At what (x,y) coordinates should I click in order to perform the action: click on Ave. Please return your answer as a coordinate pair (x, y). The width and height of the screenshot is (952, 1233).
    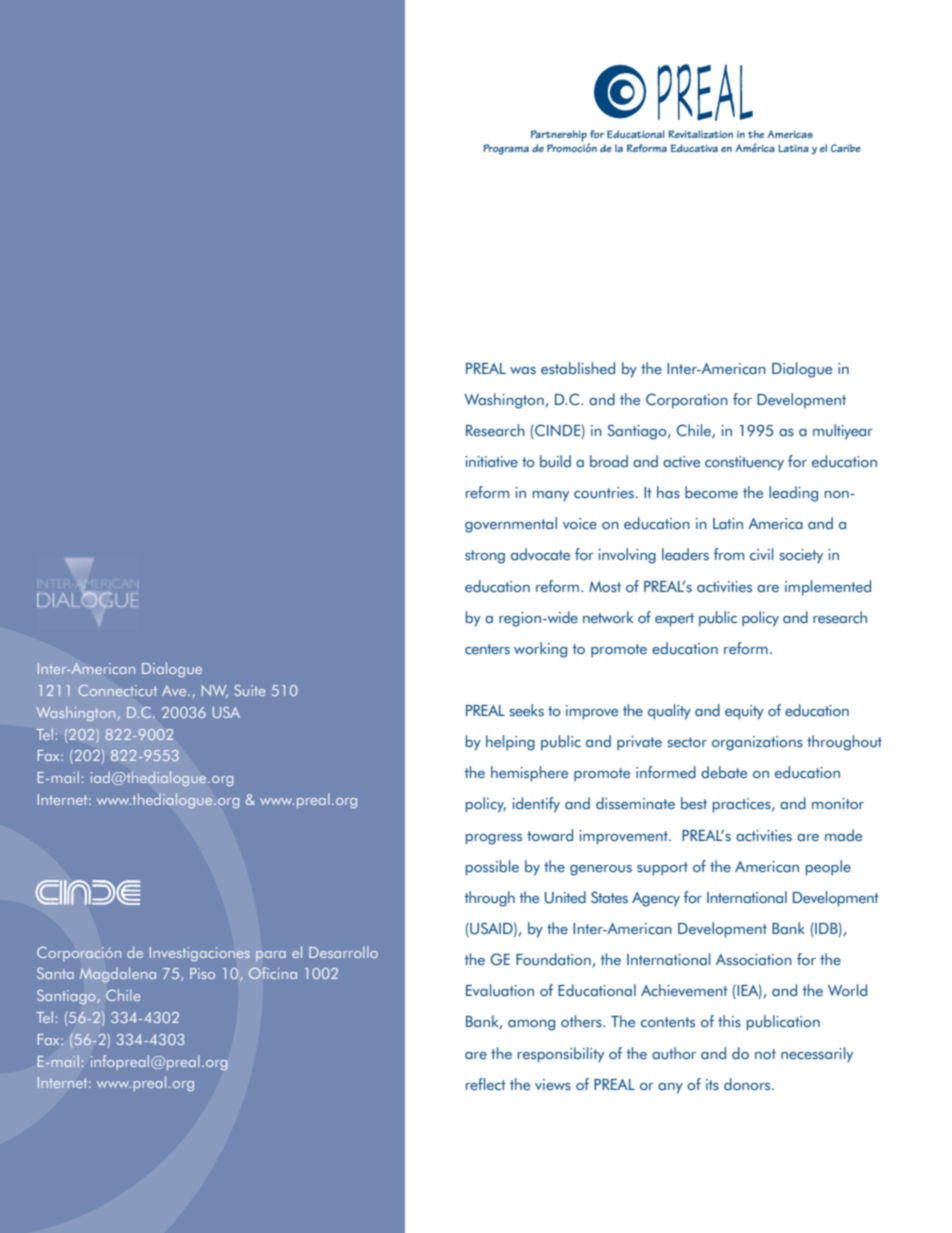
    Looking at the image, I should click on (175, 690).
